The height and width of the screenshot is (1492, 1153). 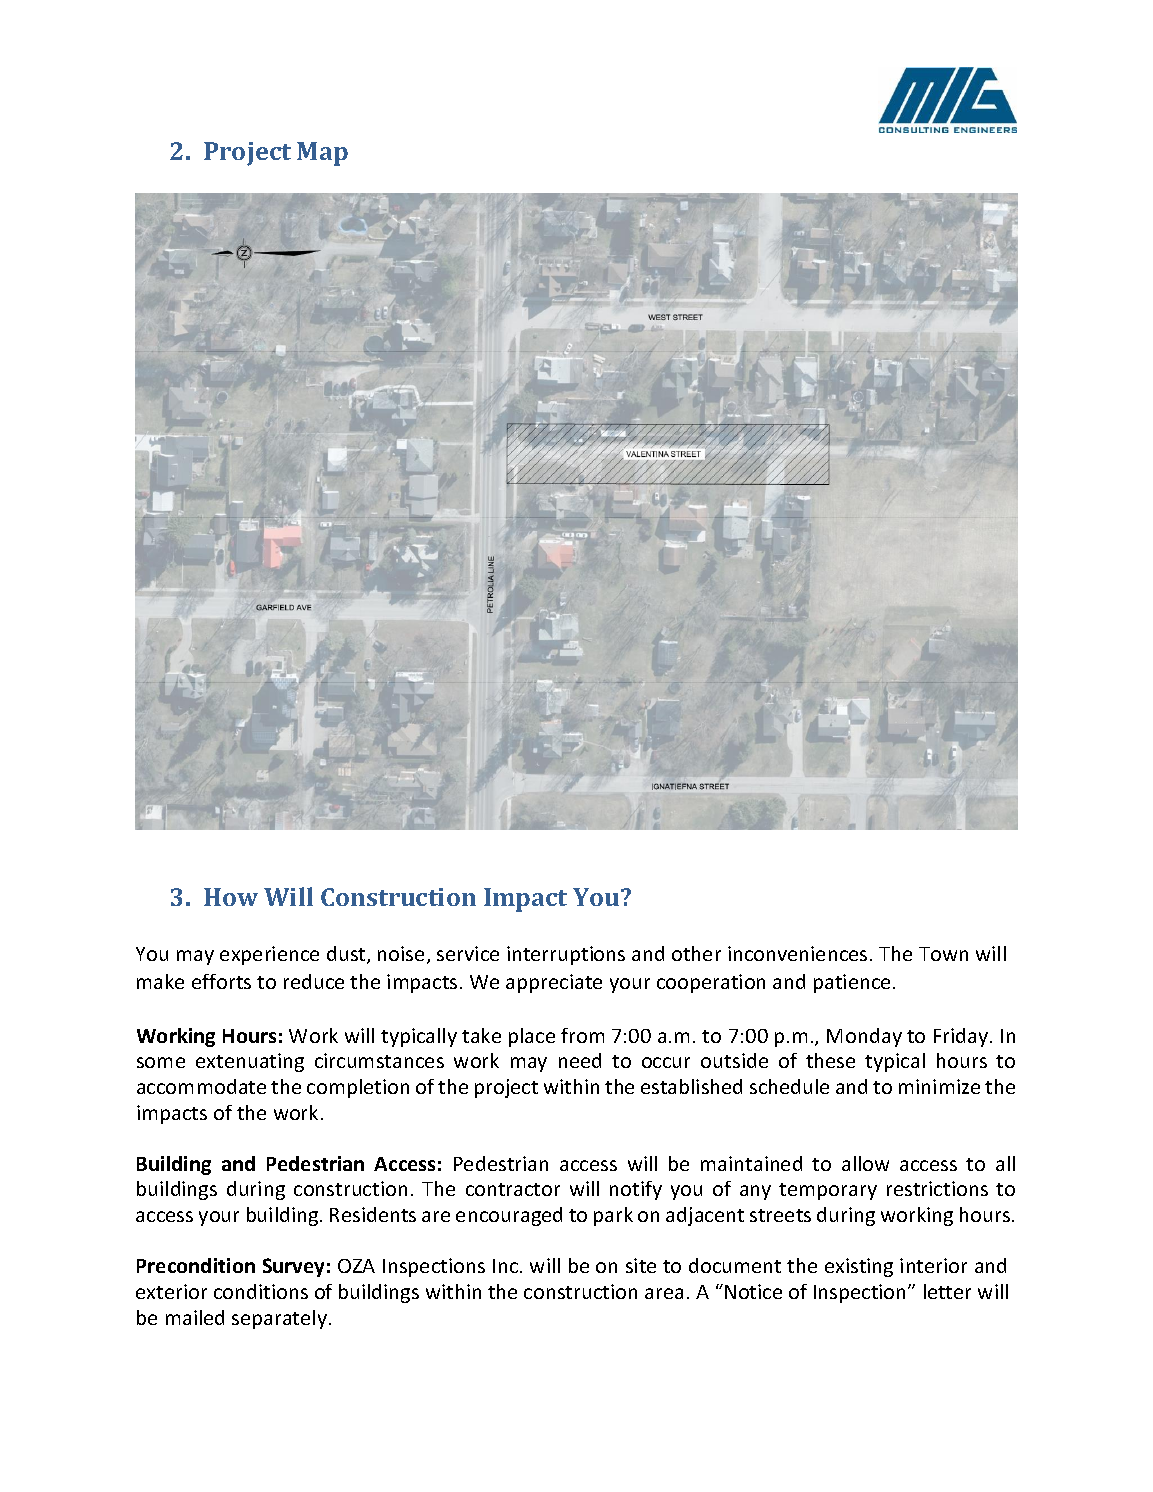 What do you see at coordinates (231, 897) in the screenshot?
I see `How` at bounding box center [231, 897].
